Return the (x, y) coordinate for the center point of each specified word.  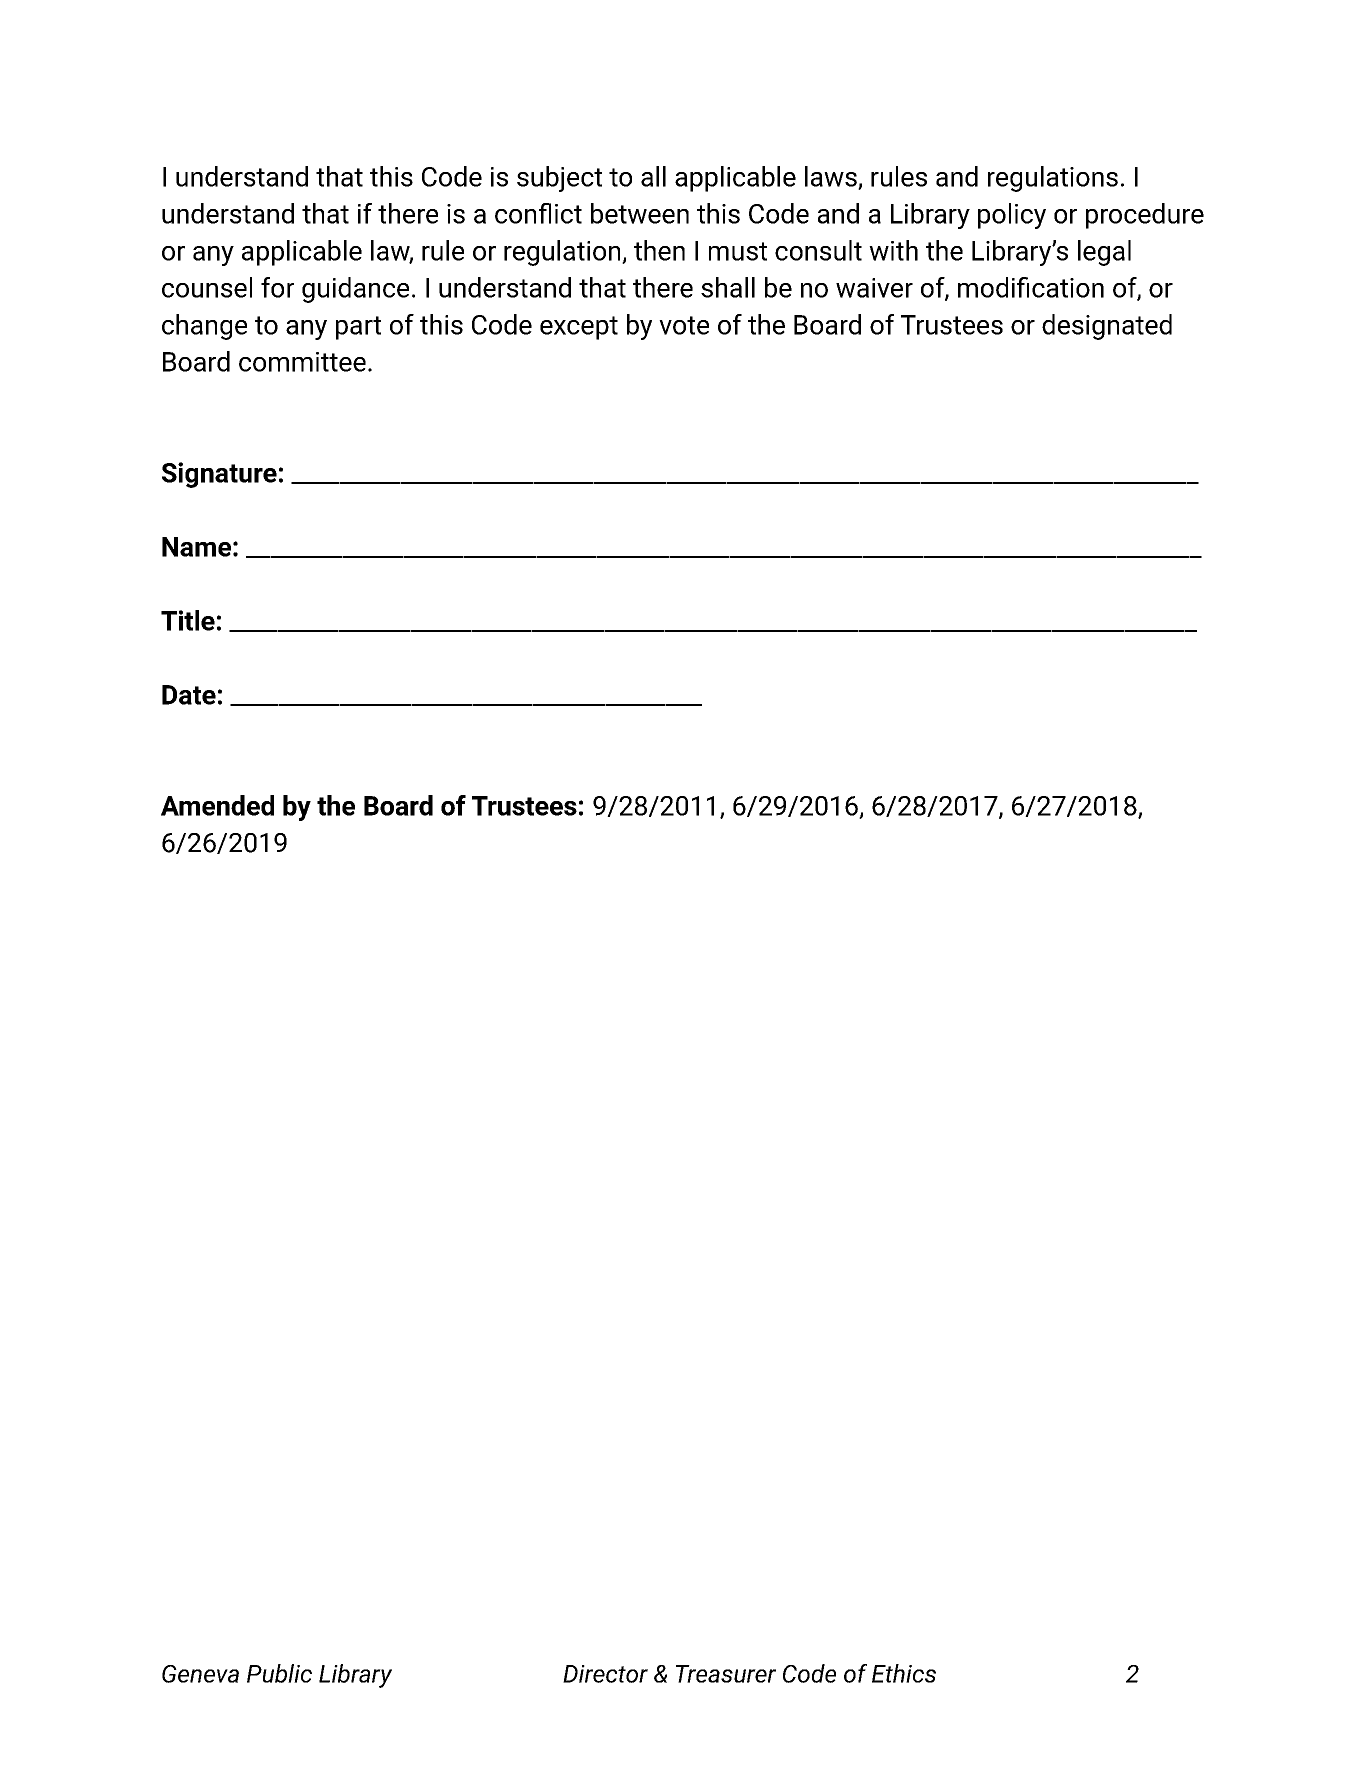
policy (1012, 216)
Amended (217, 805)
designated (1107, 327)
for (277, 287)
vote (684, 325)
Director (605, 1674)
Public (279, 1673)
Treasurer (726, 1674)
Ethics (904, 1673)
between (640, 213)
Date (189, 695)
